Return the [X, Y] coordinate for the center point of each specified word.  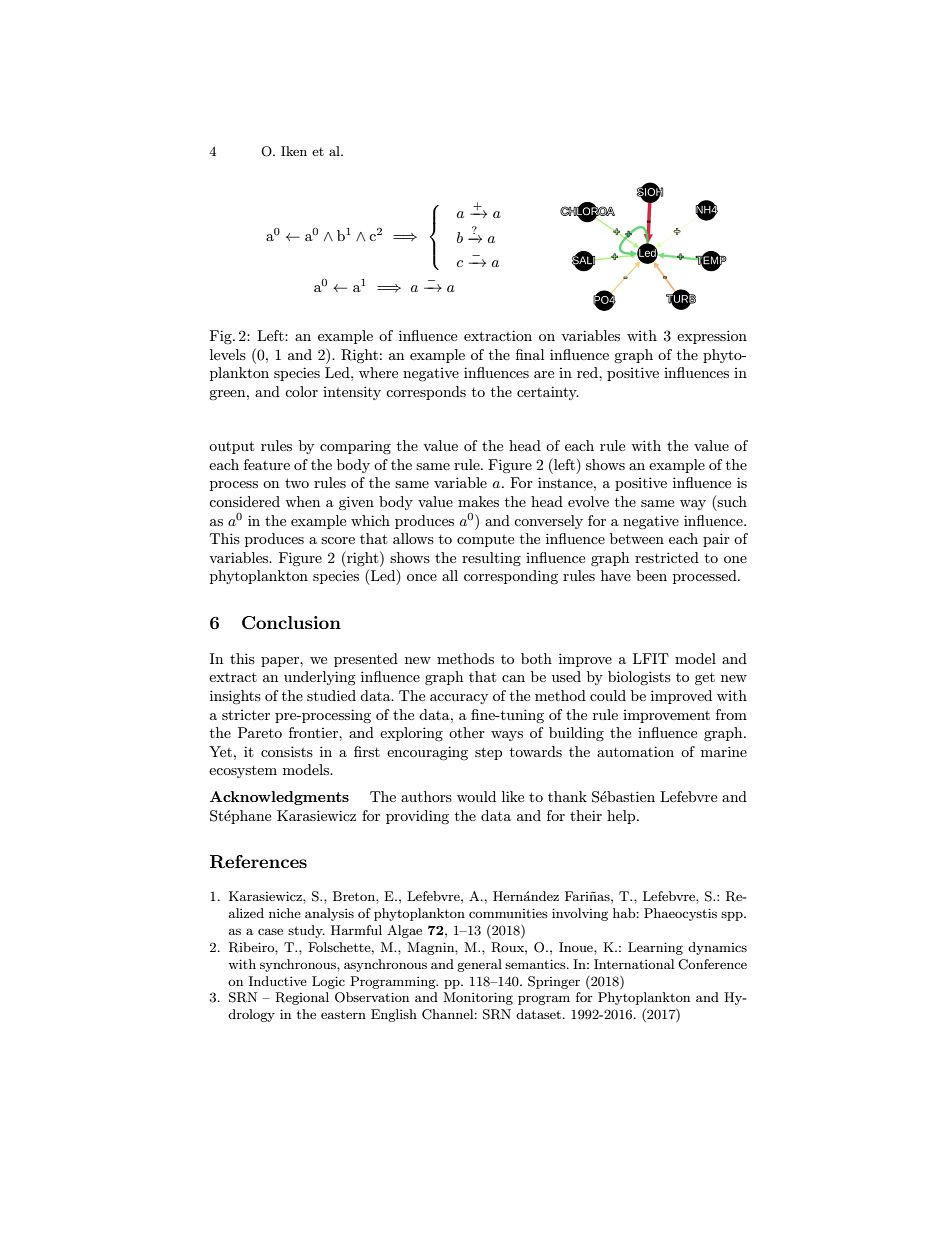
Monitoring [478, 998]
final [530, 354]
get [705, 679]
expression [712, 337]
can [513, 678]
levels [228, 354]
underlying [320, 678]
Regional [302, 998]
